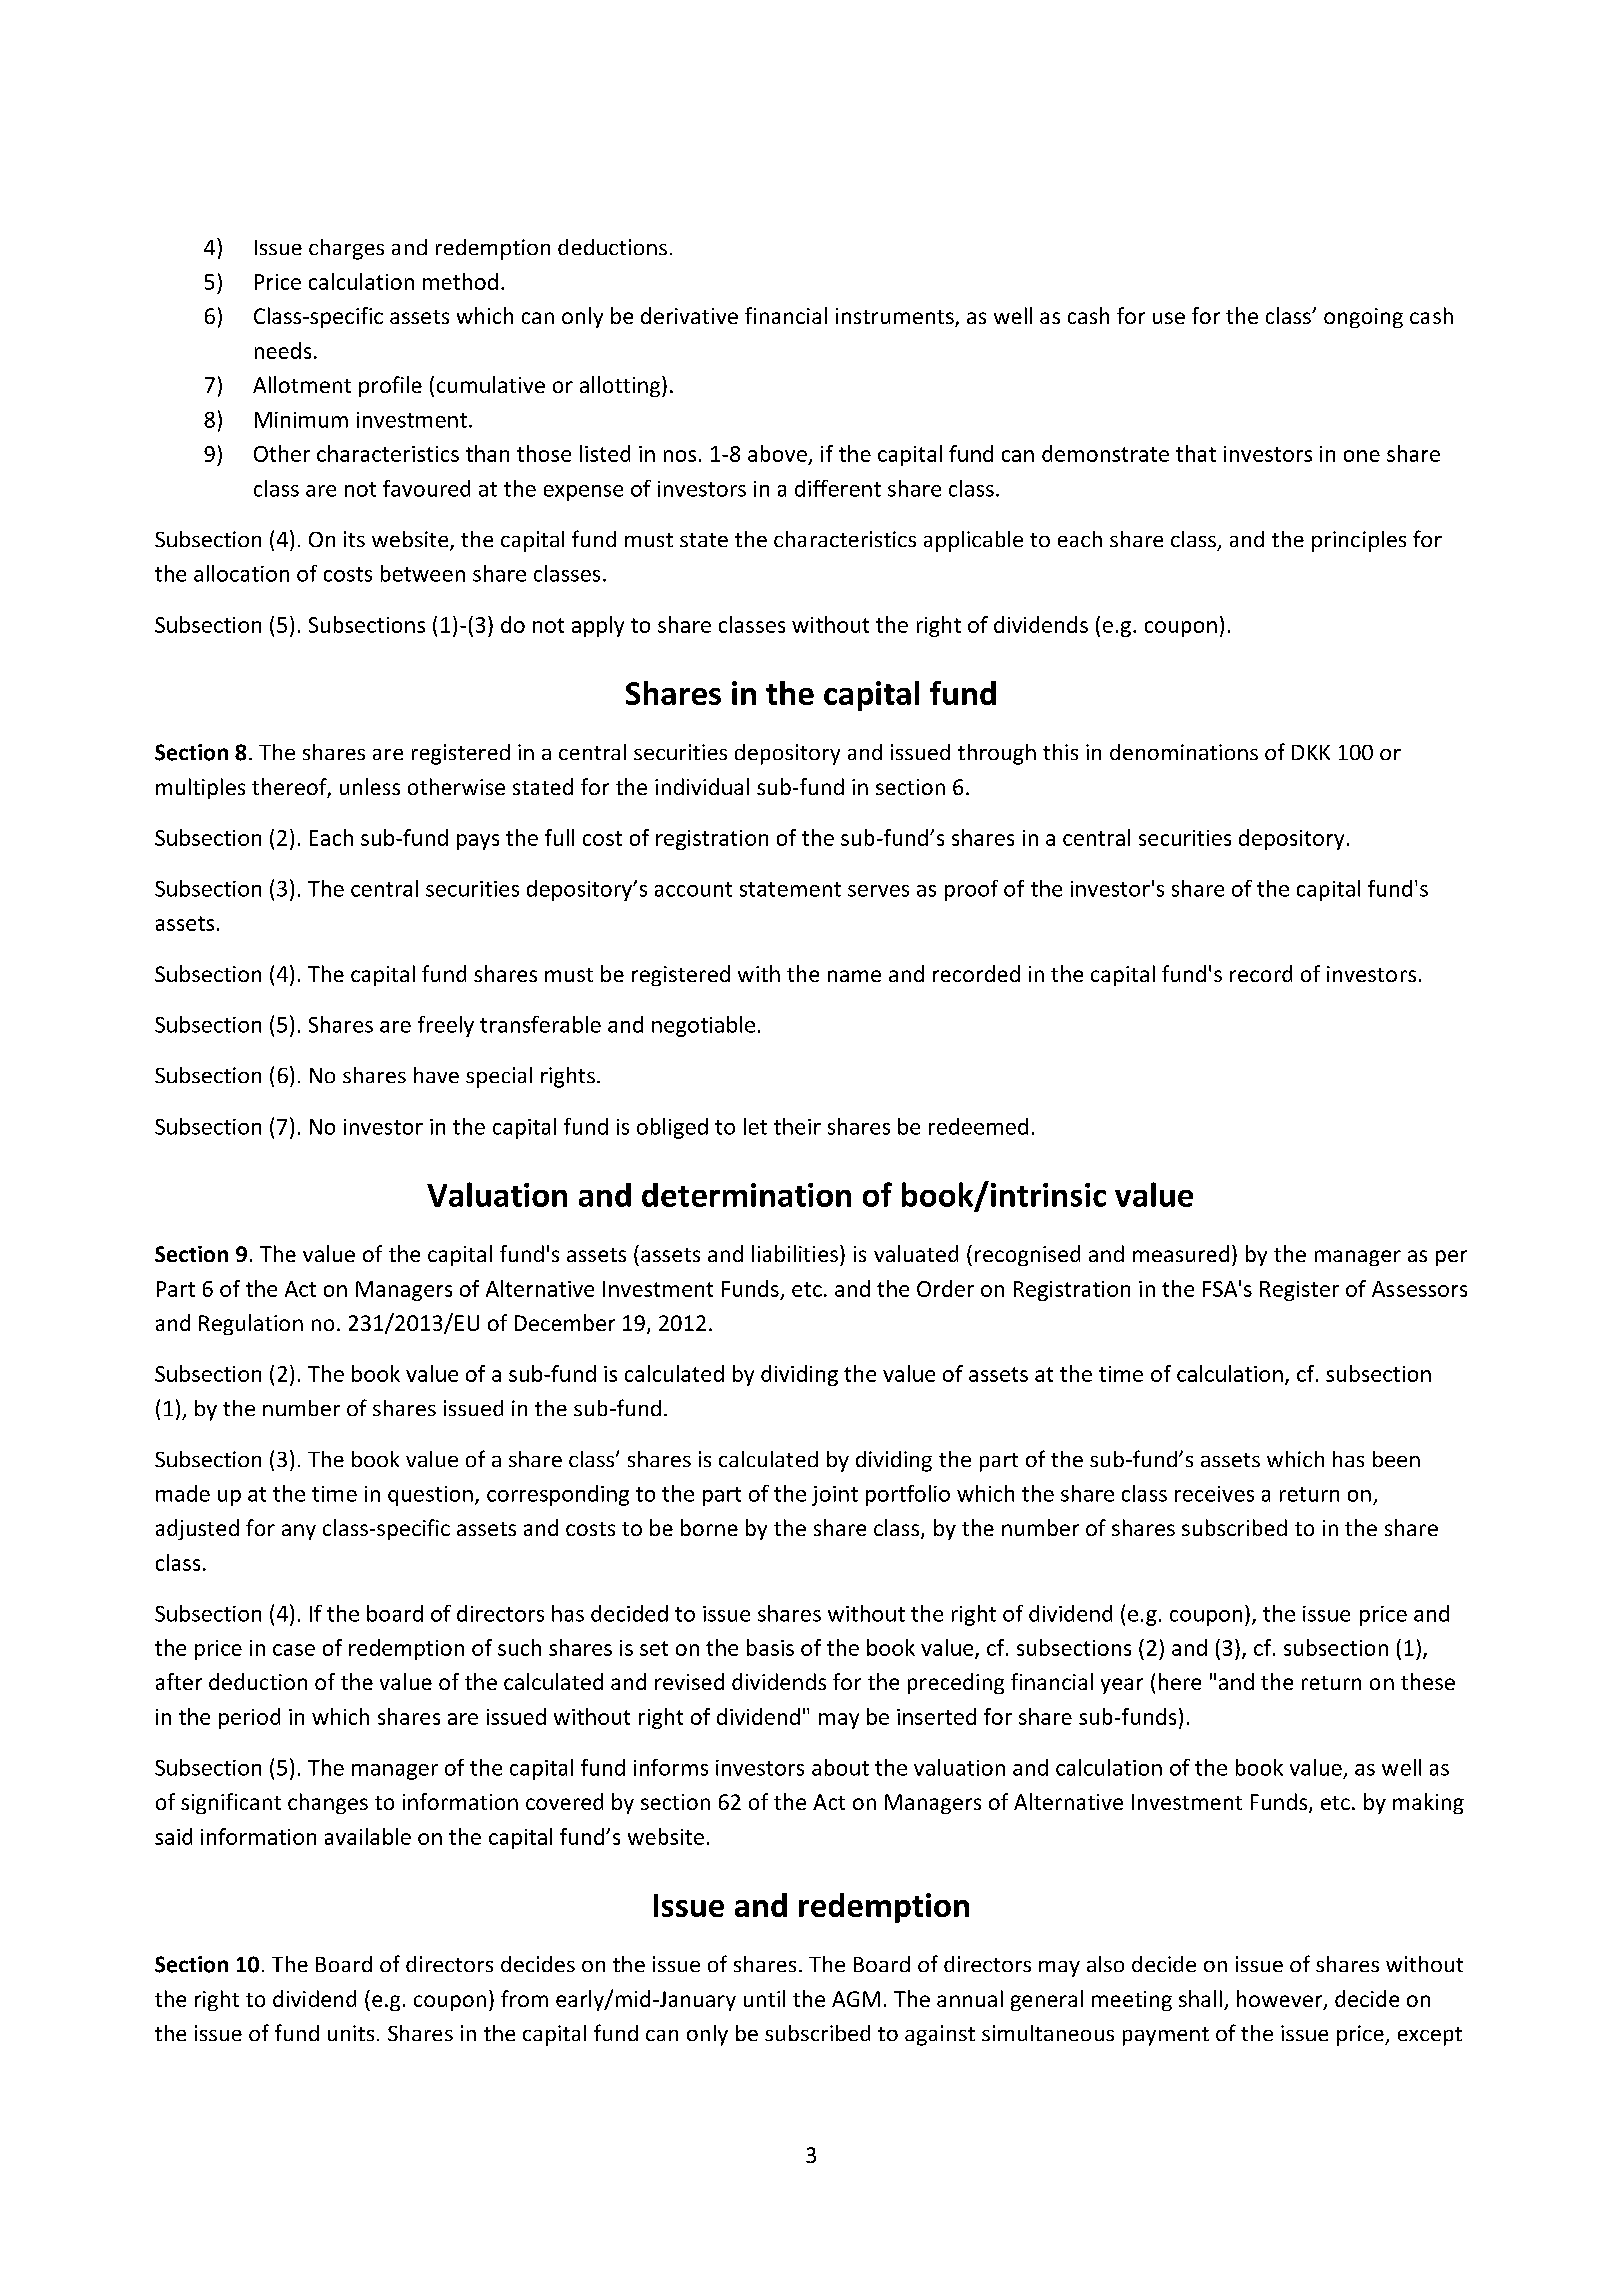  I want to click on their, so click(797, 1126).
